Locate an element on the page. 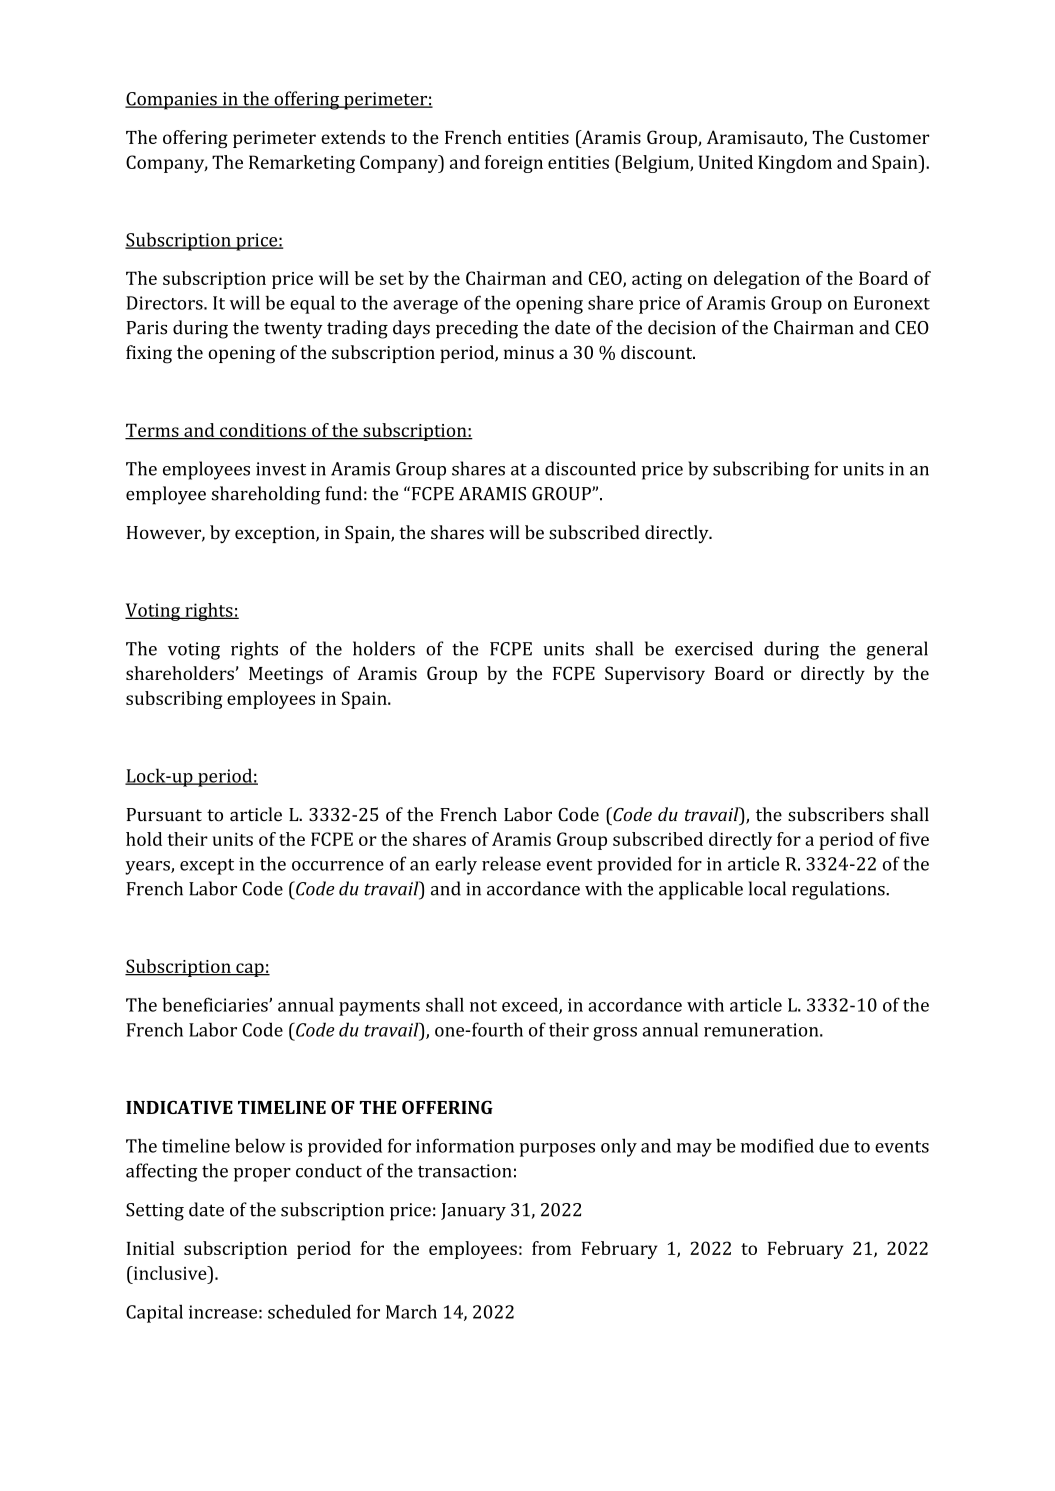  Customer is located at coordinates (889, 137).
